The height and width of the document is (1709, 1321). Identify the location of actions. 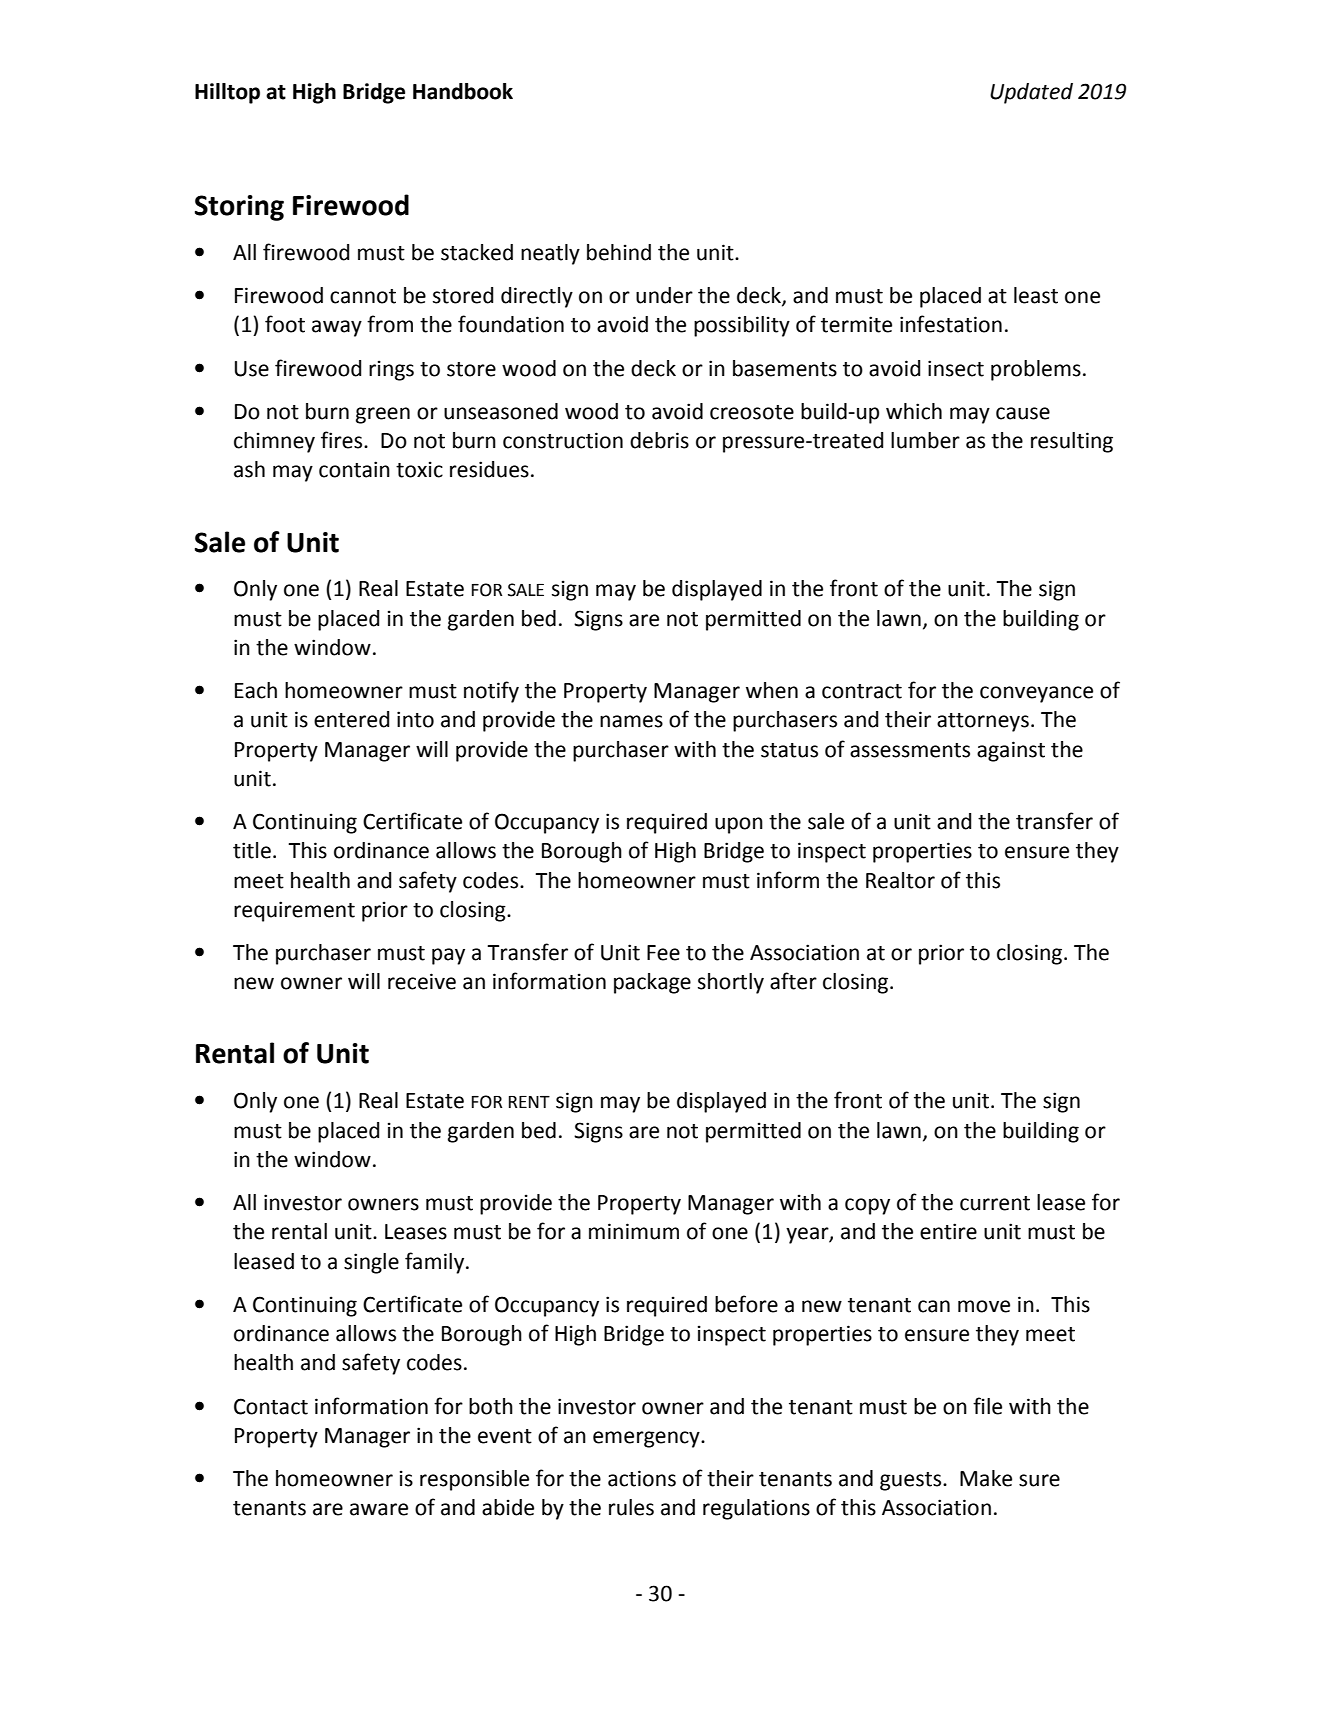
(642, 1478).
